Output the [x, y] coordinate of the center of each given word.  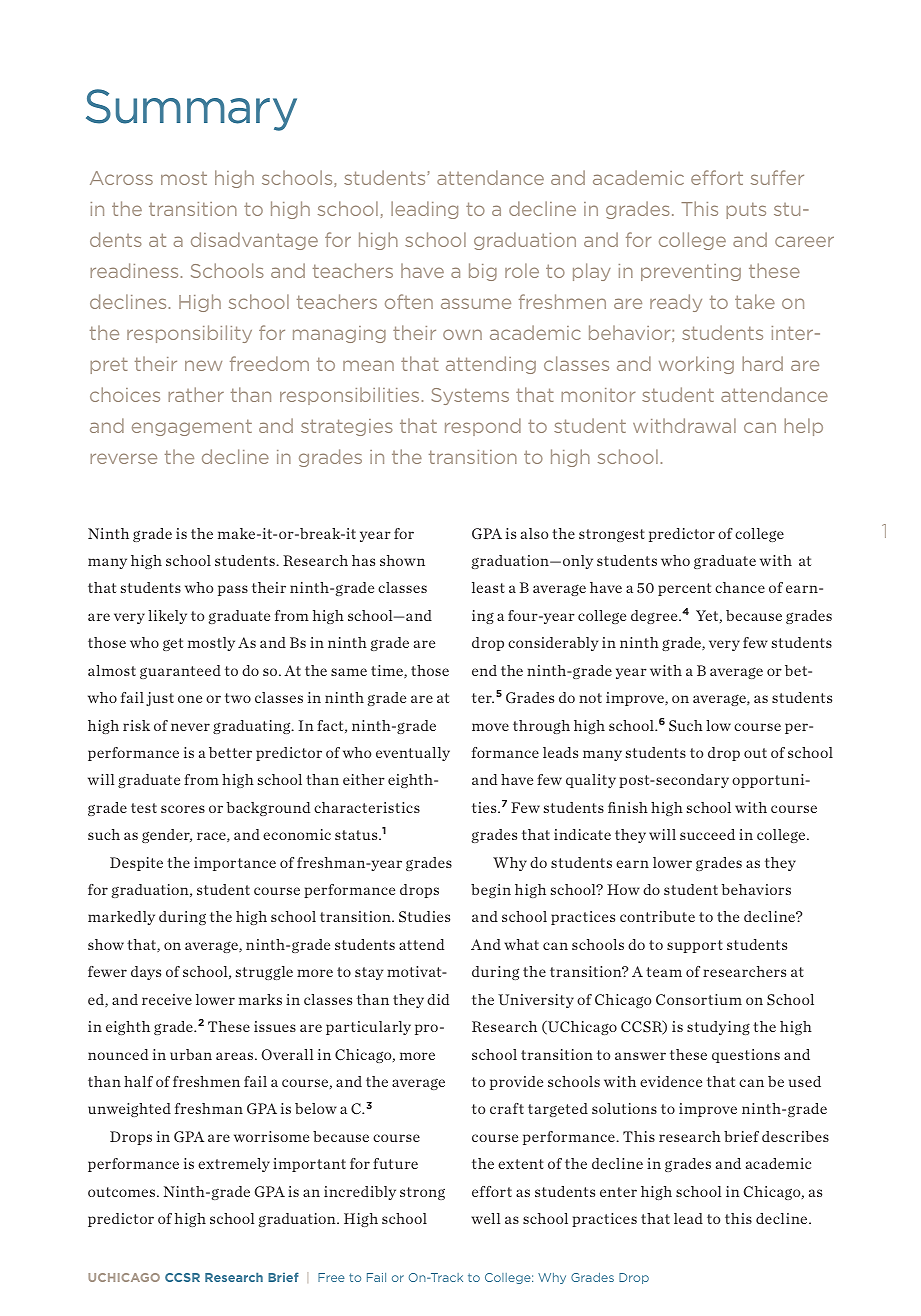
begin [491, 891]
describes [795, 1136]
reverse [123, 458]
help [803, 427]
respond [483, 427]
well [486, 1218]
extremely [234, 1165]
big [483, 272]
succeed [707, 834]
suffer [777, 177]
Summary [191, 110]
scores [183, 809]
